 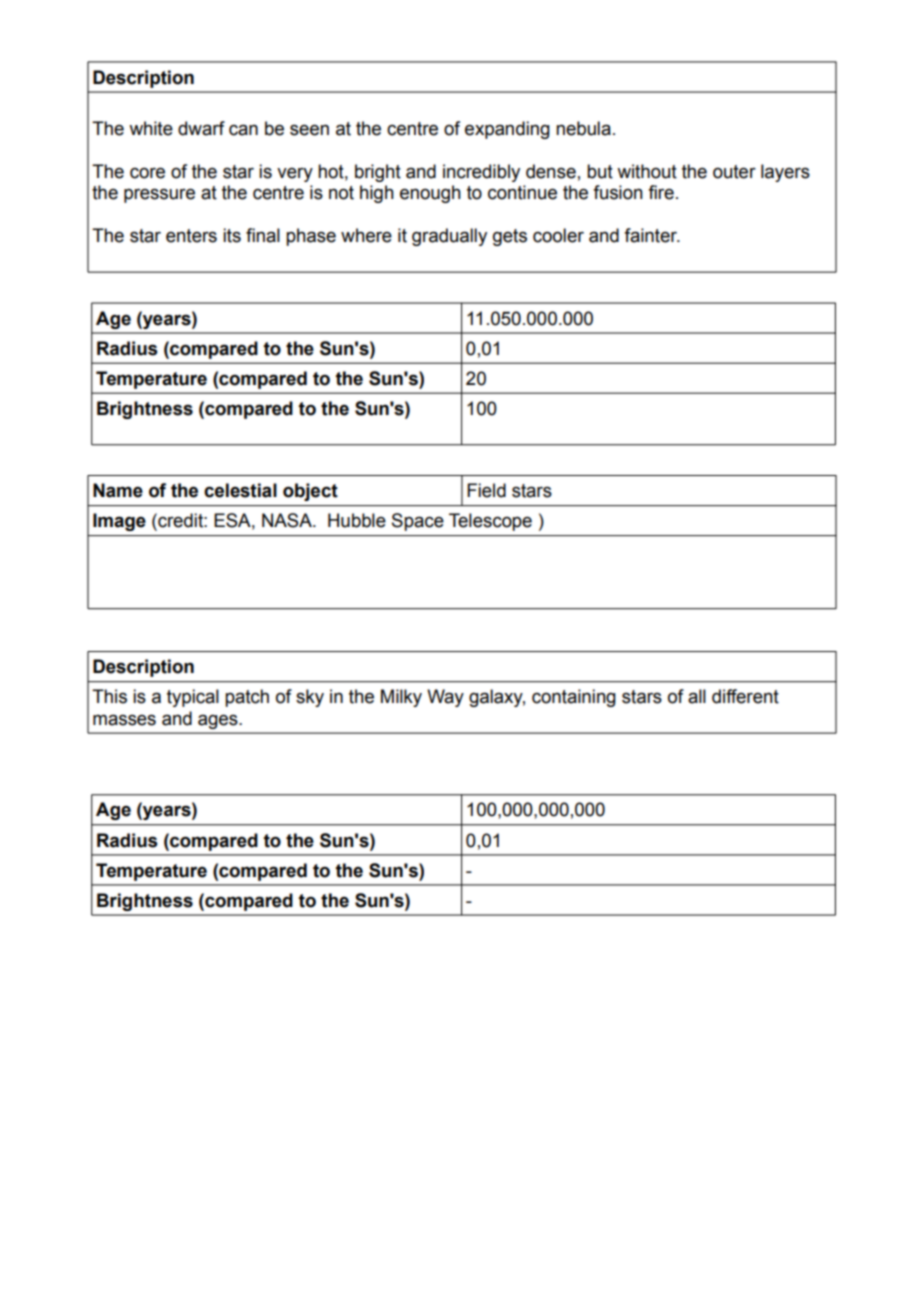 I want to click on Field, so click(x=486, y=490).
